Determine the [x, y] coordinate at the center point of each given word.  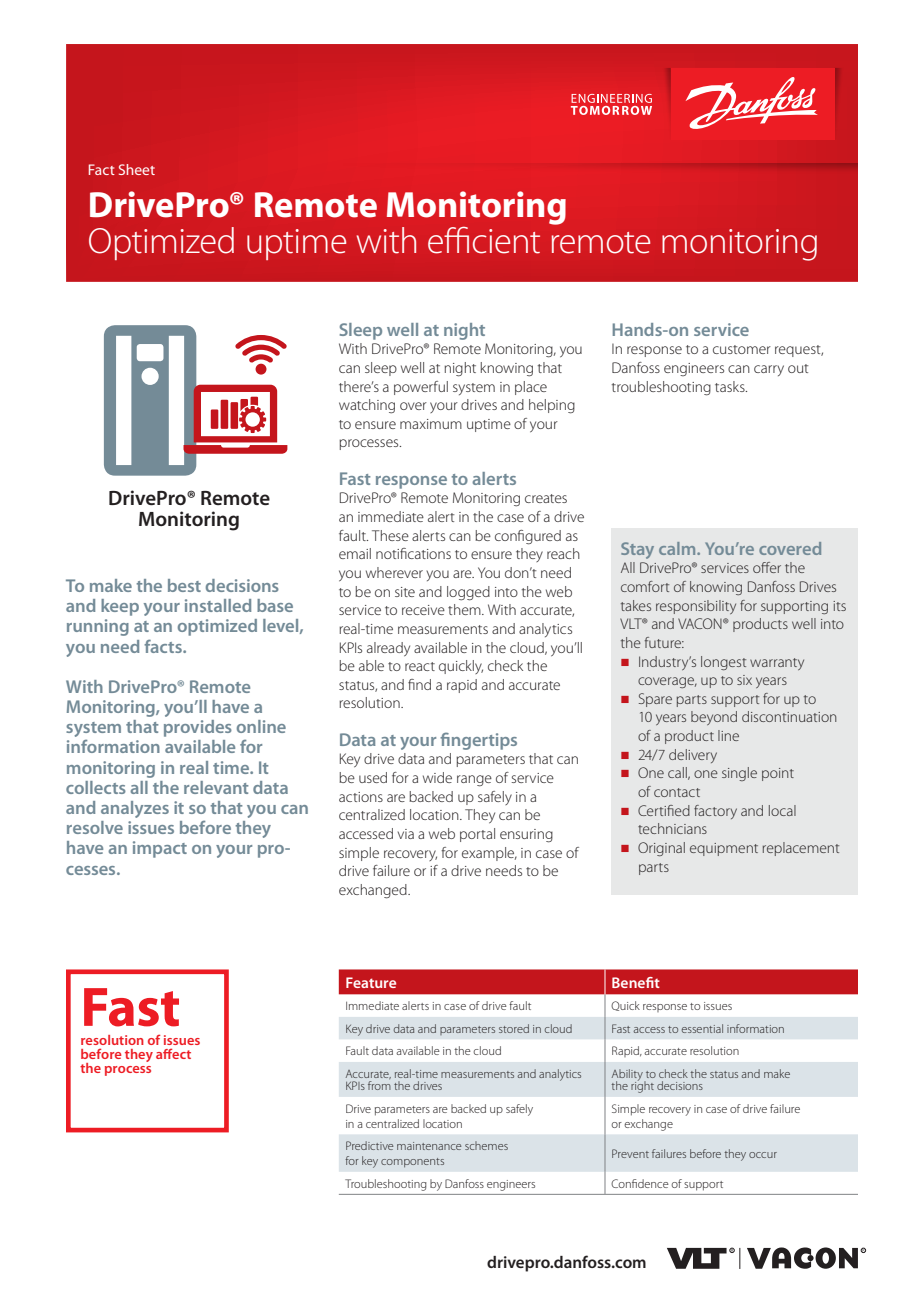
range [474, 781]
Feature [371, 982]
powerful [421, 388]
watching [367, 406]
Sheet [137, 169]
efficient [484, 240]
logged [468, 593]
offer [767, 567]
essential [702, 1028]
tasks [731, 386]
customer [742, 349]
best [184, 585]
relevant [216, 787]
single [739, 774]
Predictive [369, 1145]
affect [173, 1053]
